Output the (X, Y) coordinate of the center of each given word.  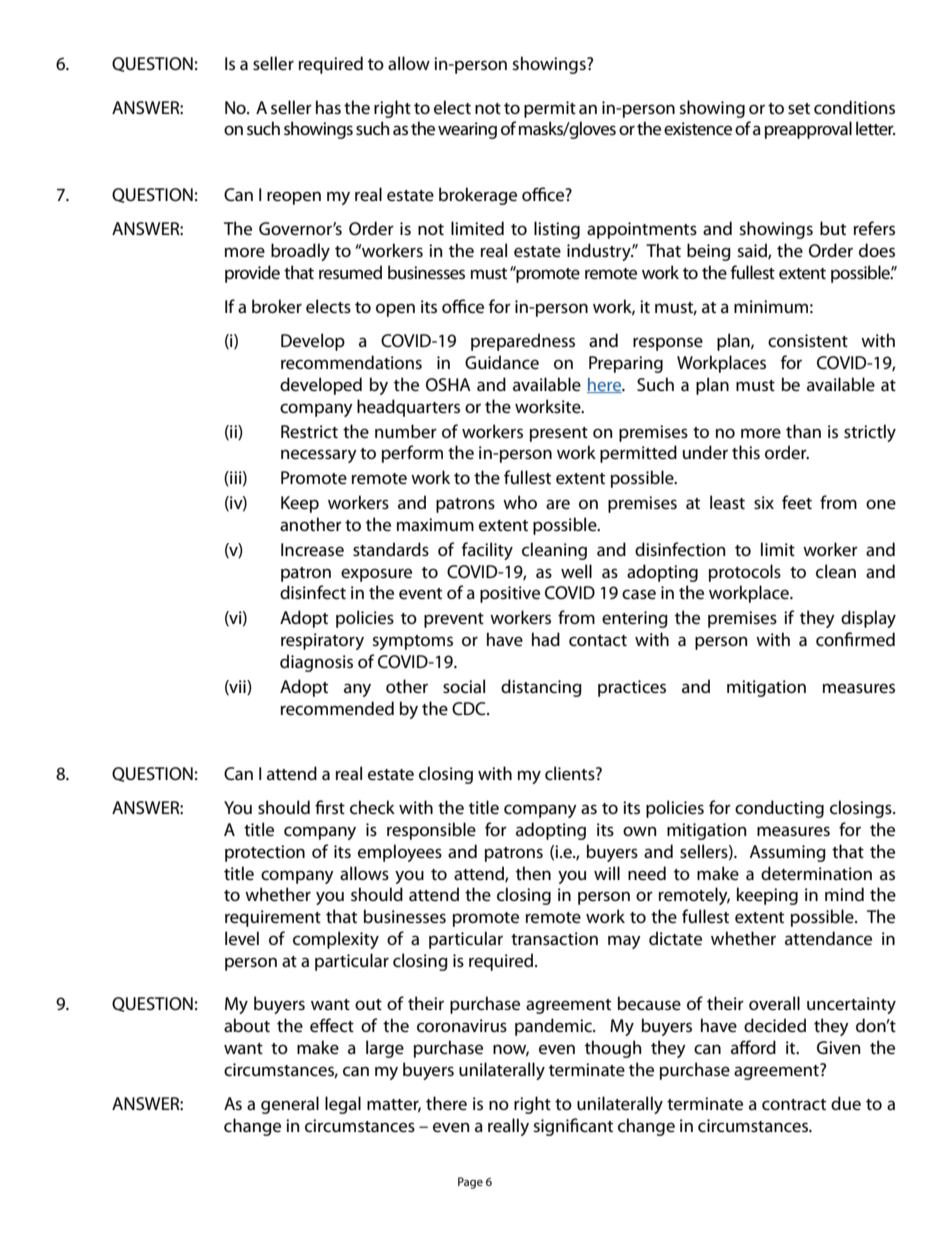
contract (794, 1104)
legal (343, 1105)
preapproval (808, 130)
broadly (300, 252)
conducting (779, 809)
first (330, 807)
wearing (467, 130)
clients (571, 773)
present (559, 434)
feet (797, 502)
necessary (319, 456)
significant (573, 1127)
